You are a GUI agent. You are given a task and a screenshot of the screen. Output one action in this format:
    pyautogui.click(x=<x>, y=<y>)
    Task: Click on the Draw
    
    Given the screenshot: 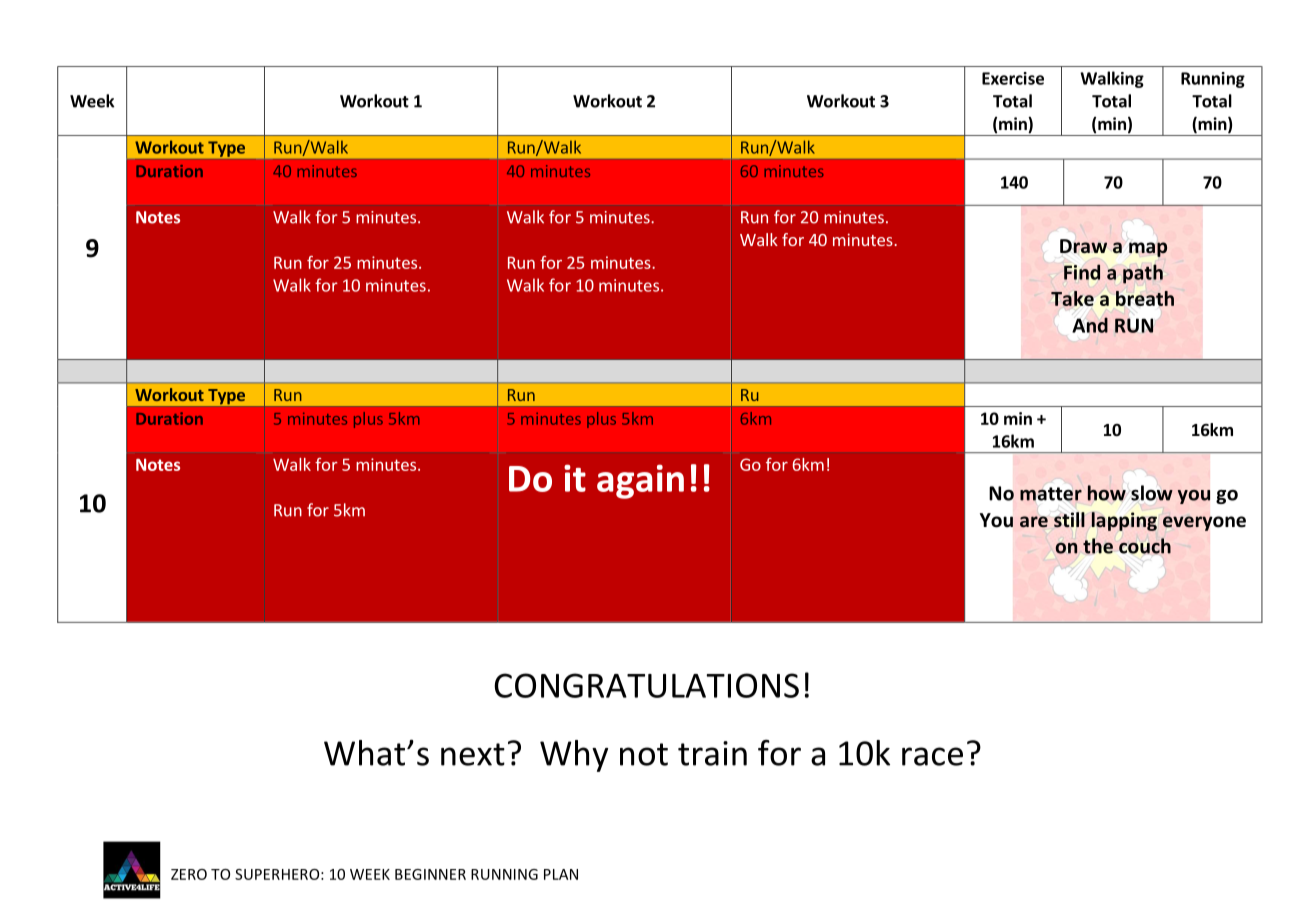 What is the action you would take?
    pyautogui.click(x=1083, y=246)
